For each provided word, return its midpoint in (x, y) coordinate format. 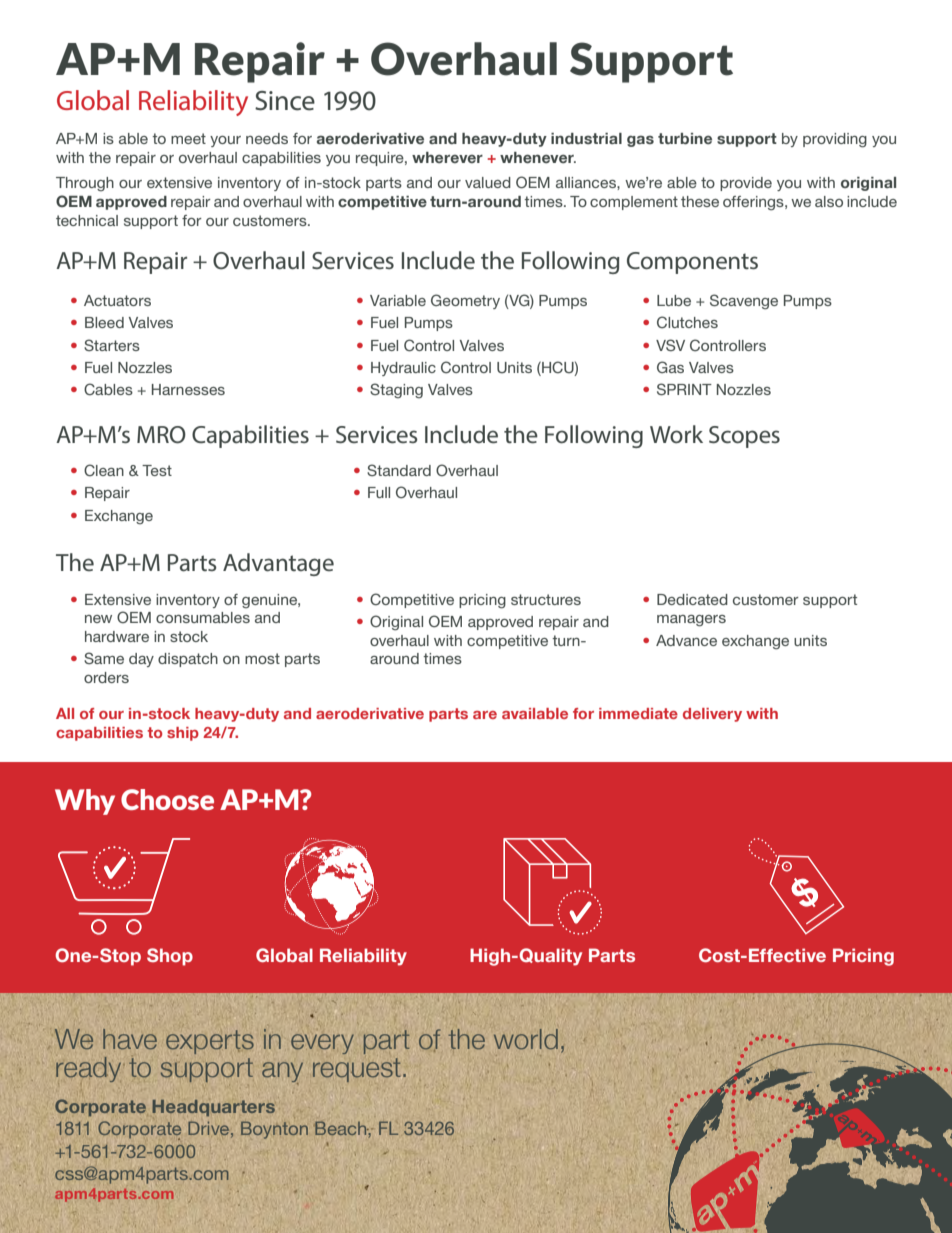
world (526, 1039)
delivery (712, 715)
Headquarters (213, 1108)
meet (188, 138)
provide (746, 184)
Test (157, 470)
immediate (638, 713)
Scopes (744, 437)
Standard (399, 470)
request (356, 1070)
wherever (447, 157)
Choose (167, 799)
